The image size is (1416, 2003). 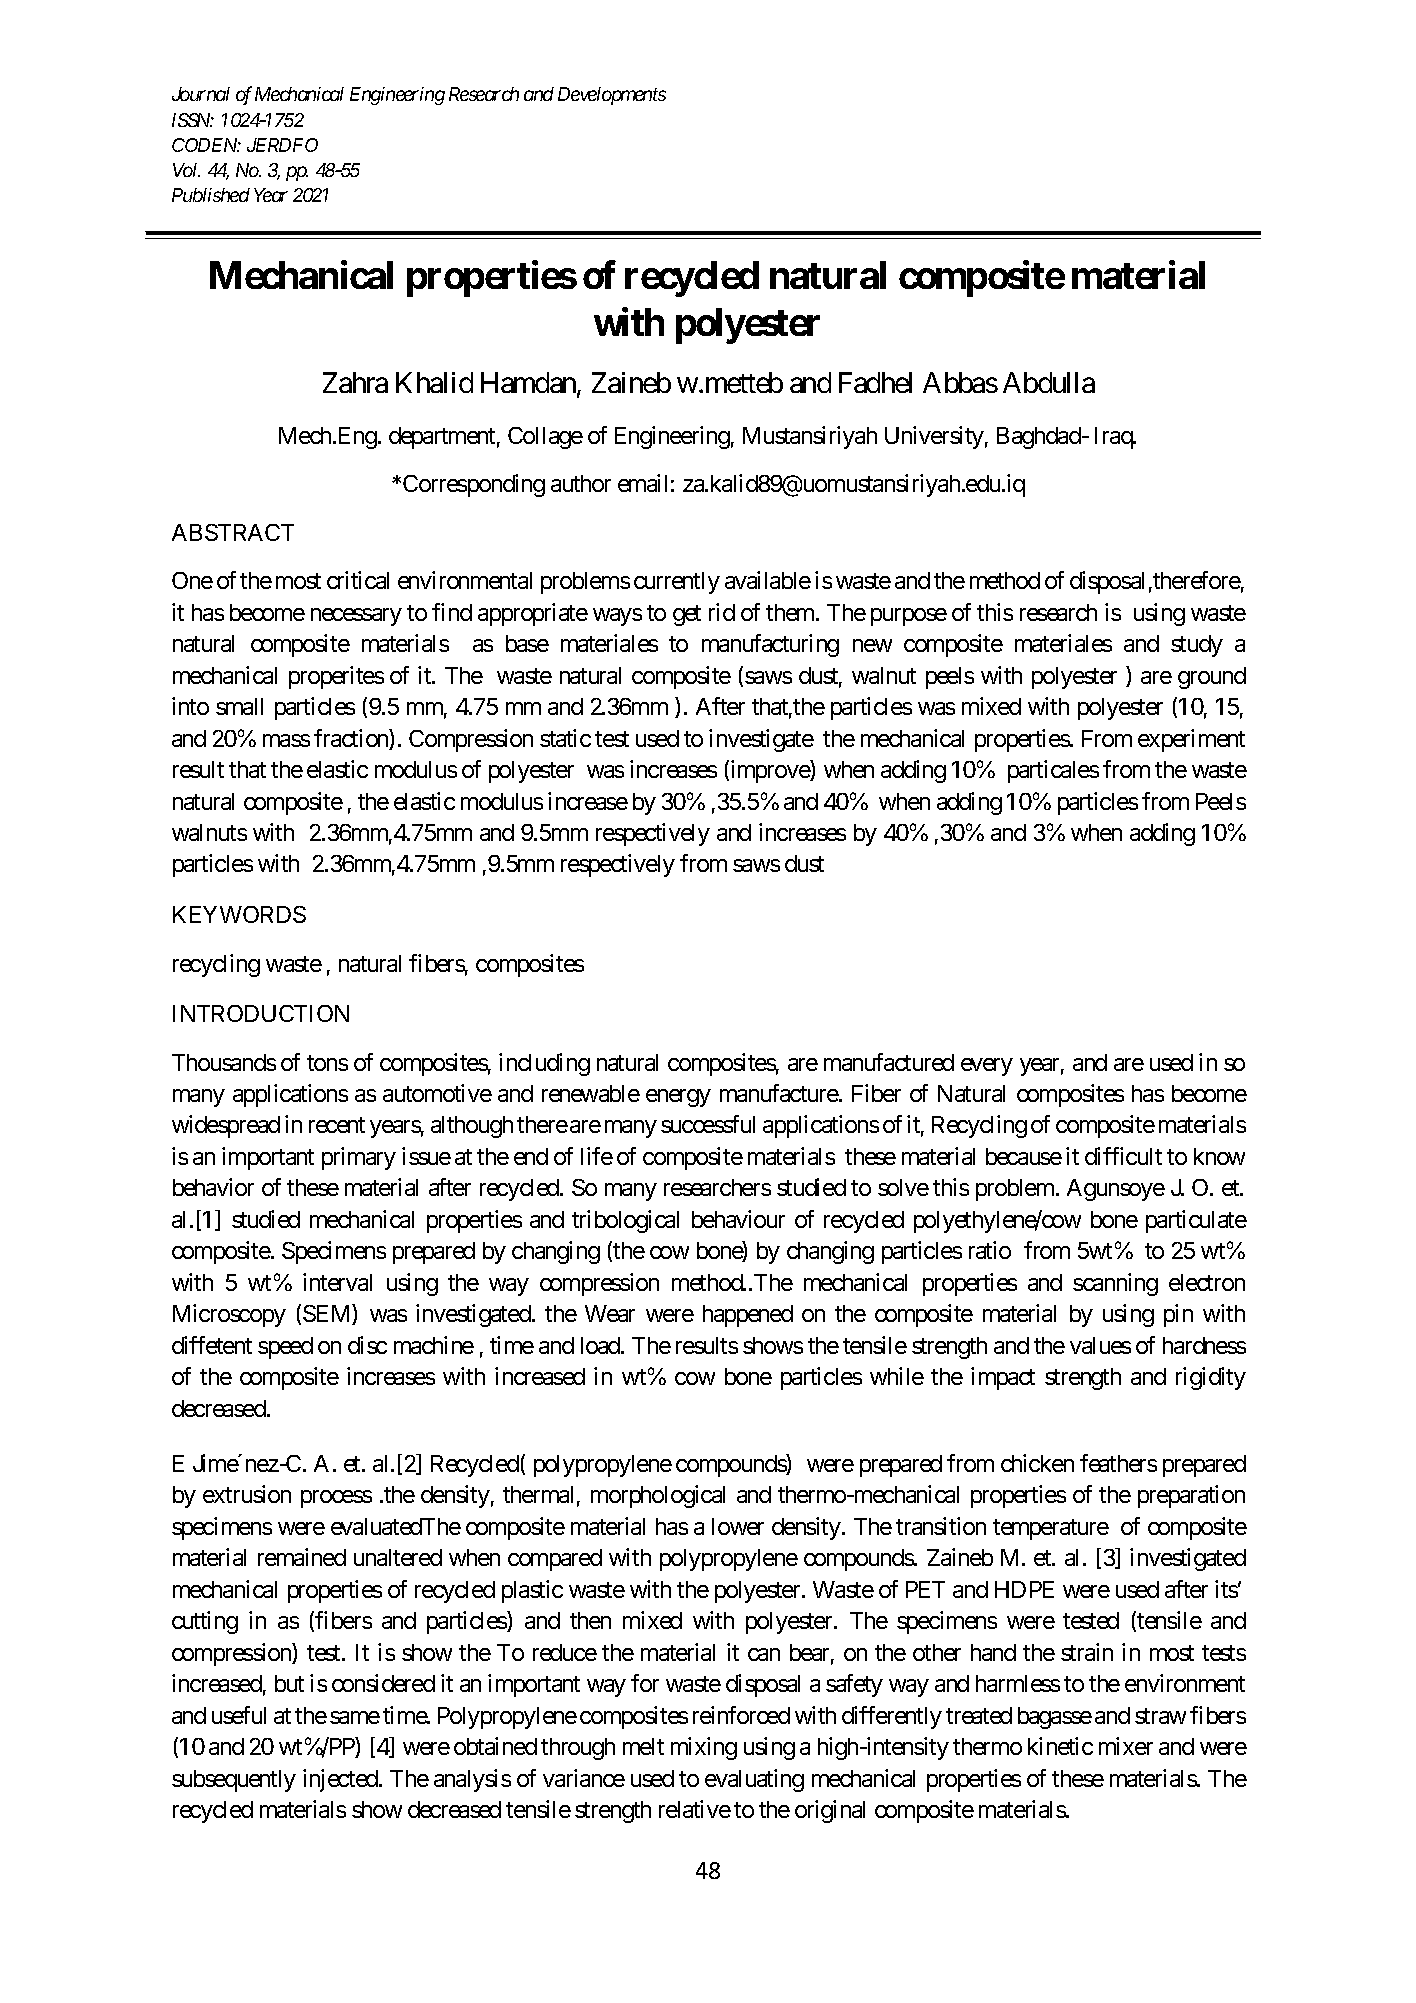 I want to click on energy, so click(x=678, y=1098).
